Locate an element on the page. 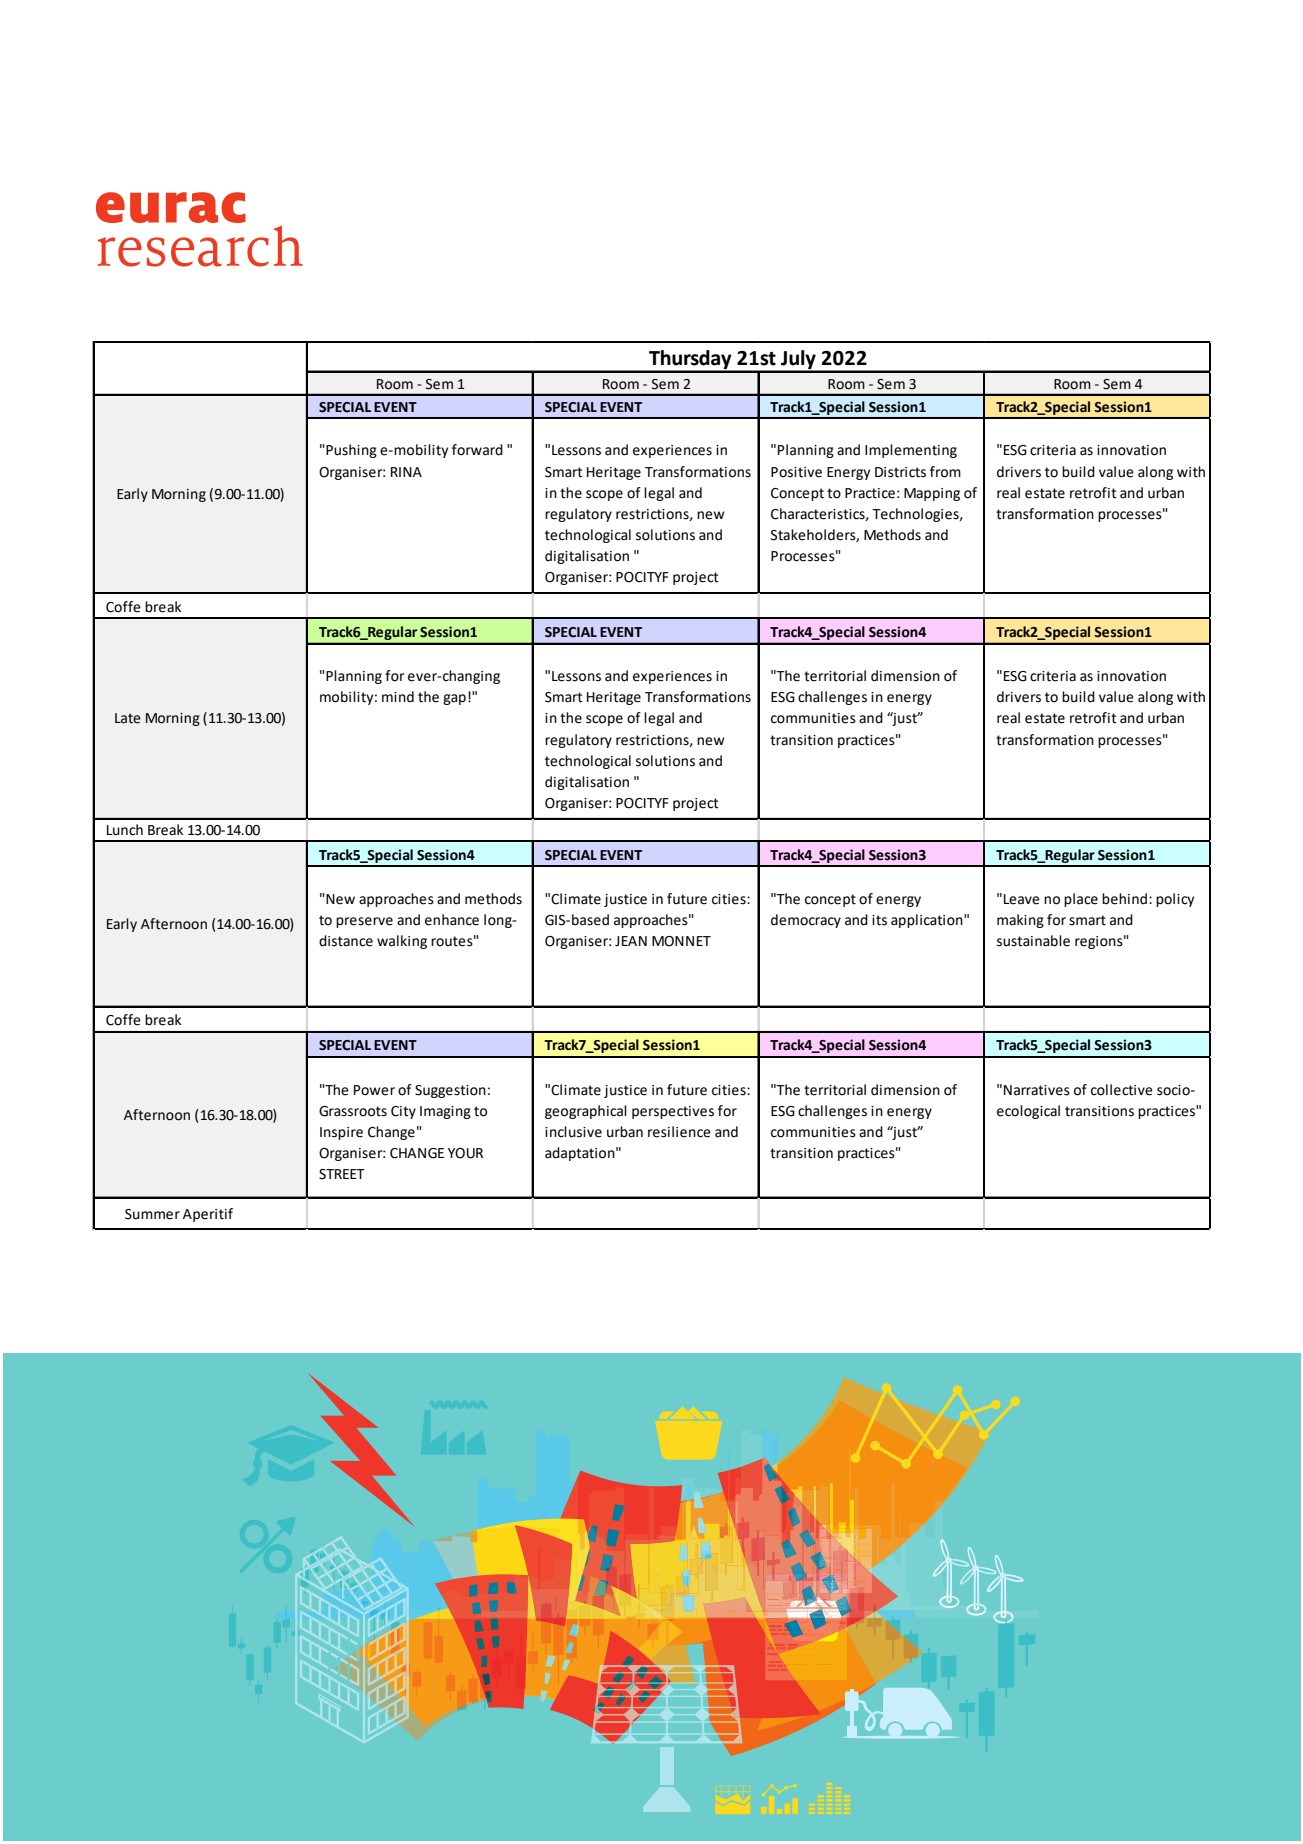 Image resolution: width=1303 pixels, height=1844 pixels. Narratives is located at coordinates (1037, 1090).
